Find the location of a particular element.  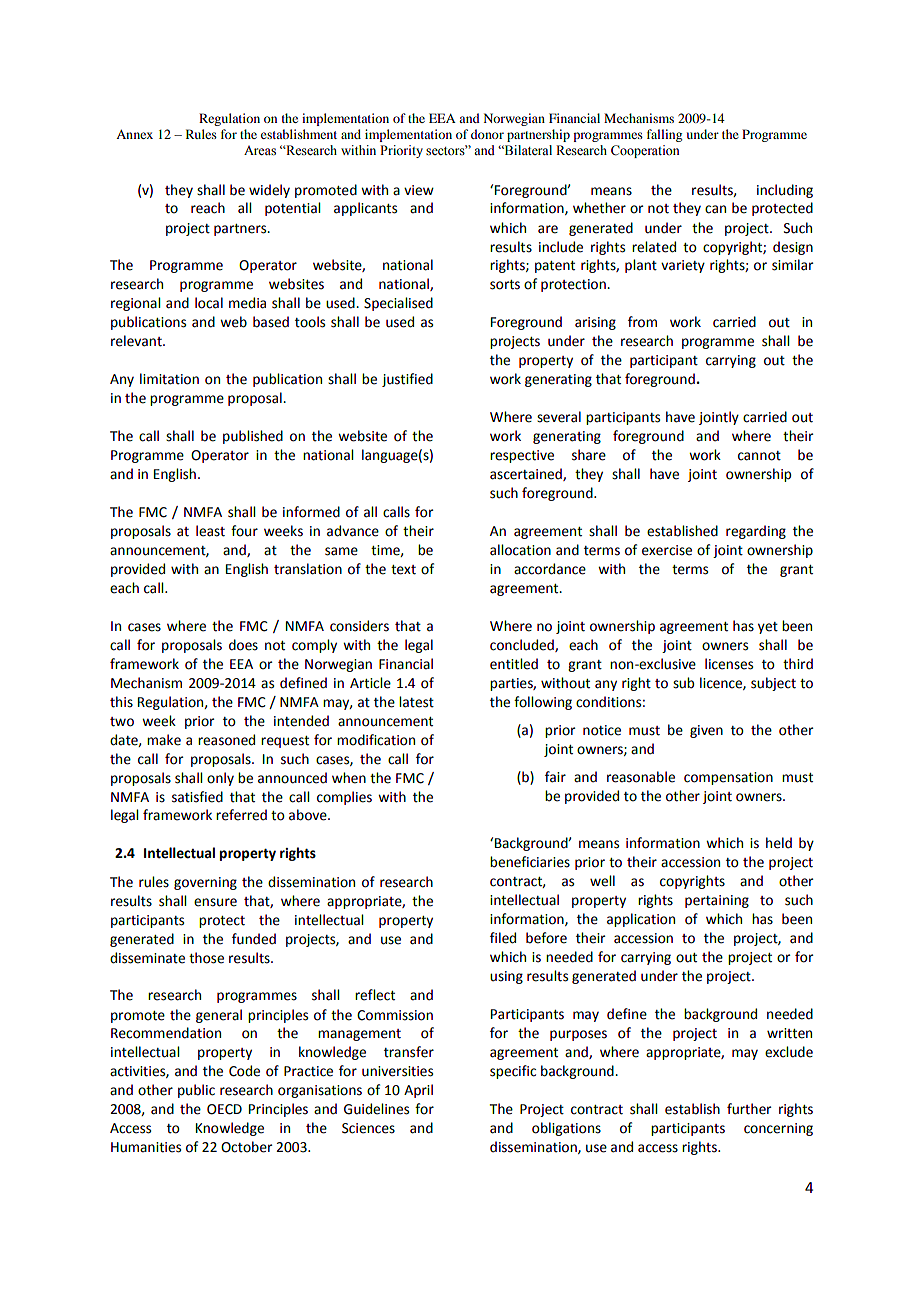

further is located at coordinates (749, 1109).
